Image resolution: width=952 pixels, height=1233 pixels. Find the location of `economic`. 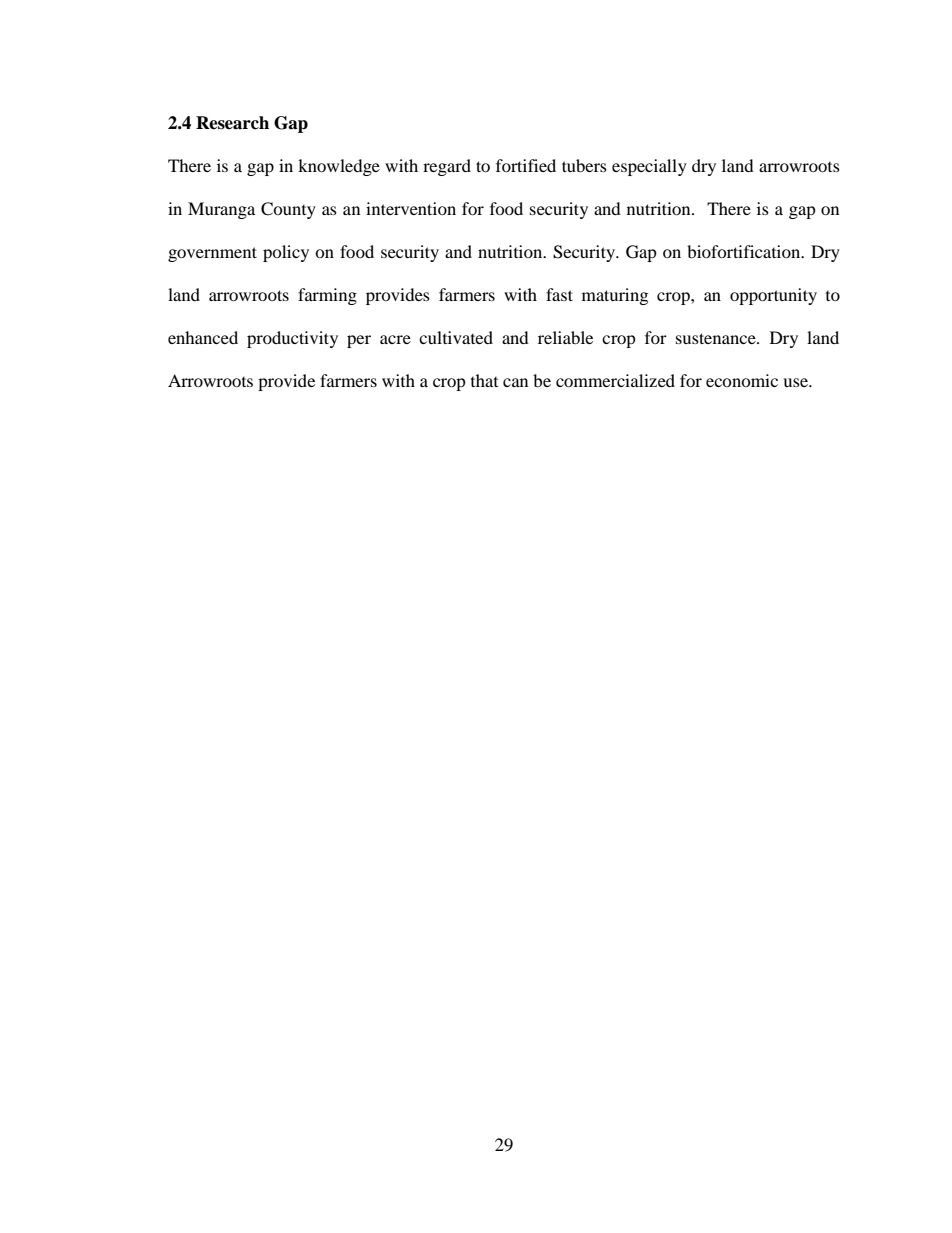

economic is located at coordinates (742, 380).
